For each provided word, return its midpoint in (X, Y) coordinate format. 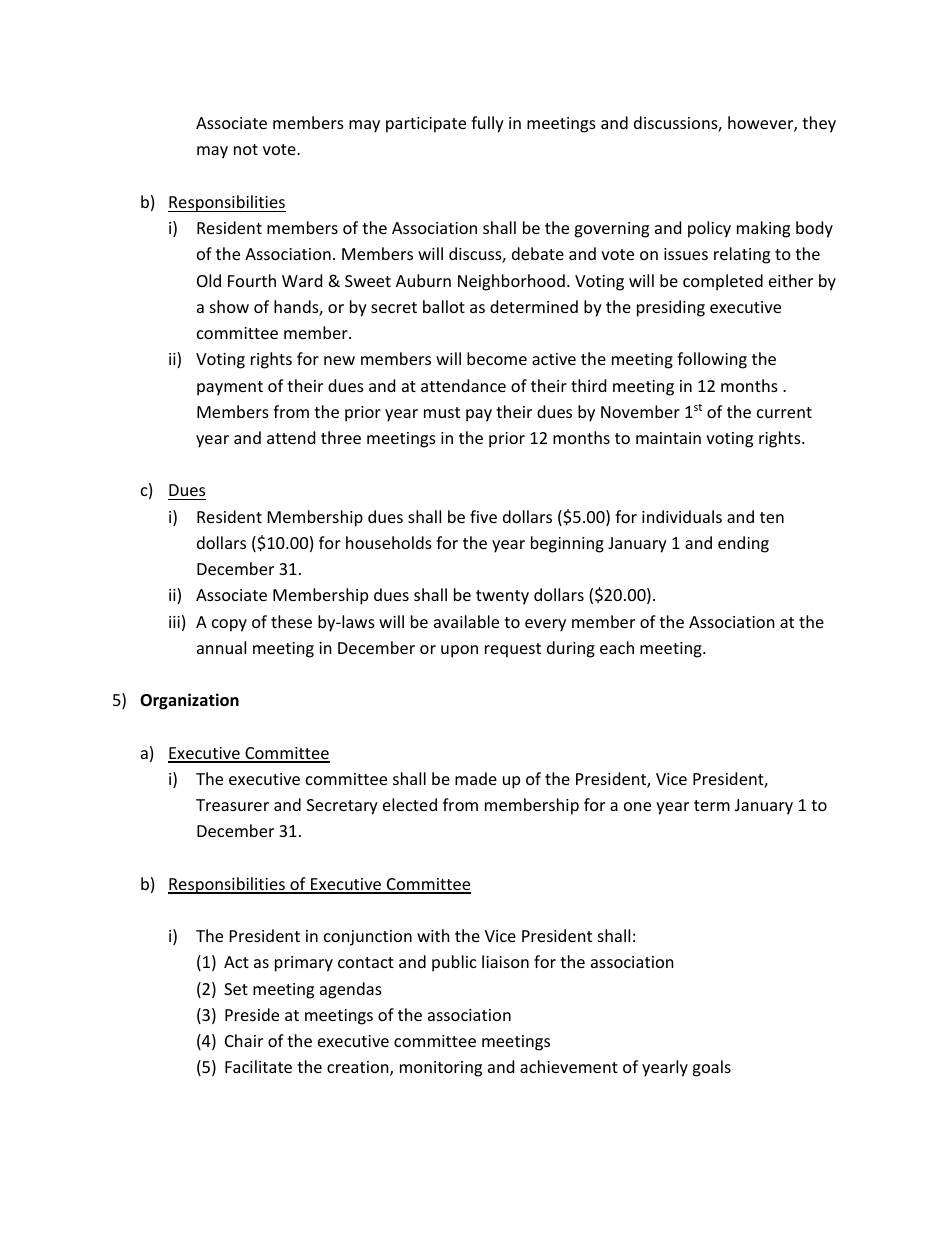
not (246, 149)
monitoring (441, 1069)
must (442, 412)
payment (230, 388)
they (819, 124)
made (476, 778)
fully (487, 124)
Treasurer (232, 805)
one (637, 806)
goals (711, 1068)
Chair (244, 1040)
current (784, 412)
